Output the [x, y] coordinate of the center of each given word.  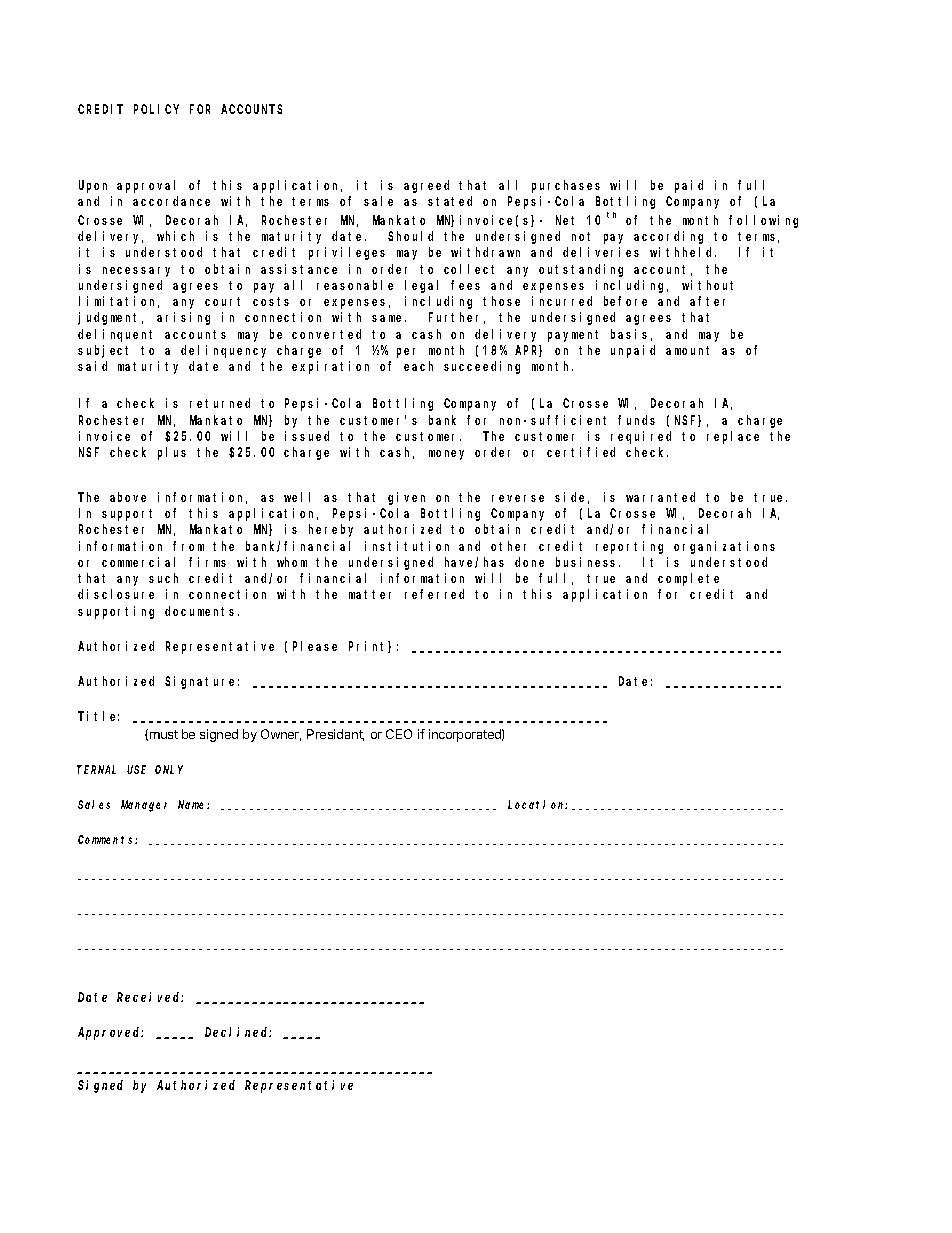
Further [457, 318]
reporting [629, 547]
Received [150, 997]
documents [202, 611]
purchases [566, 186]
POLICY [156, 109]
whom [292, 562]
